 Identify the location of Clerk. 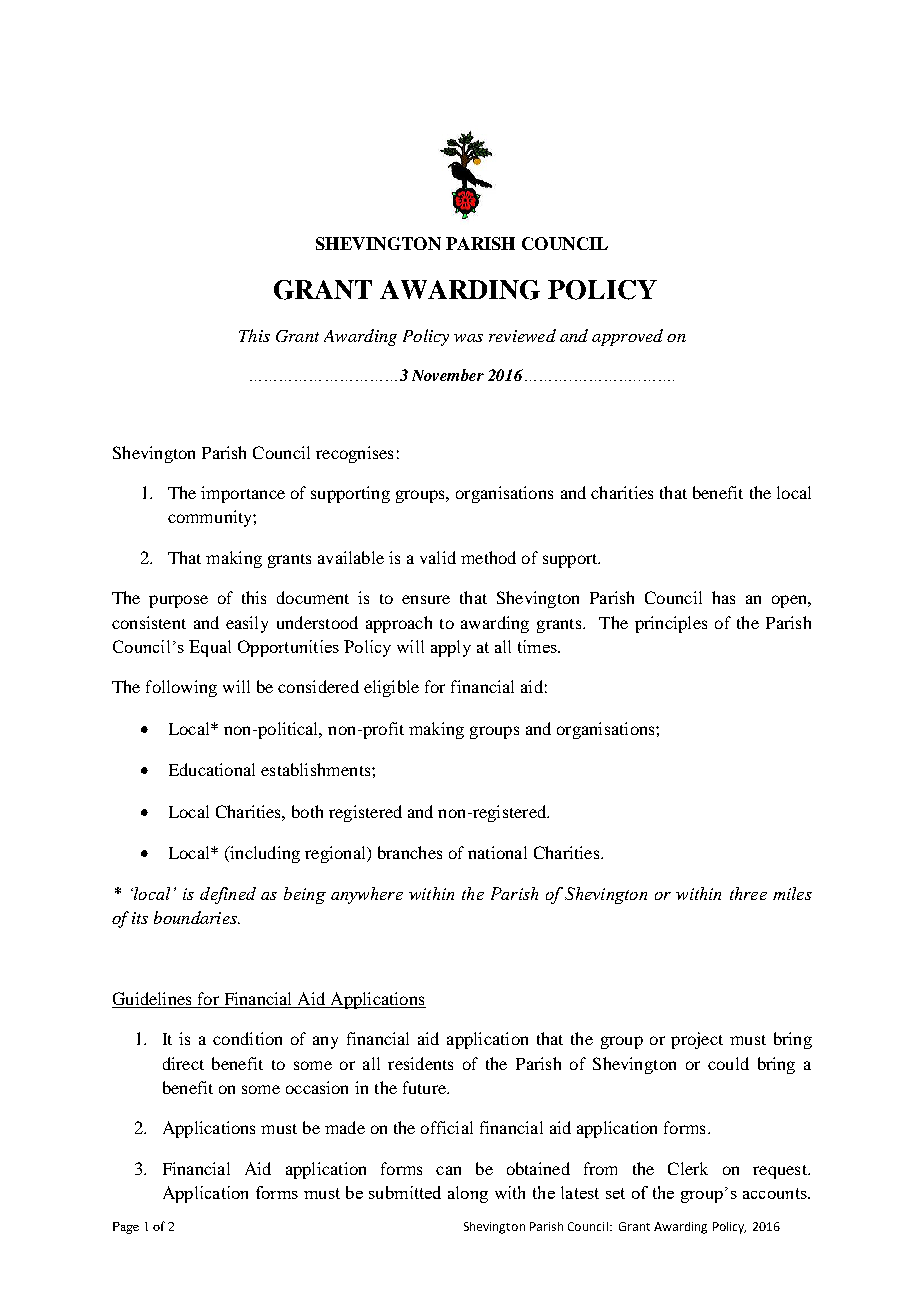
(688, 1168).
